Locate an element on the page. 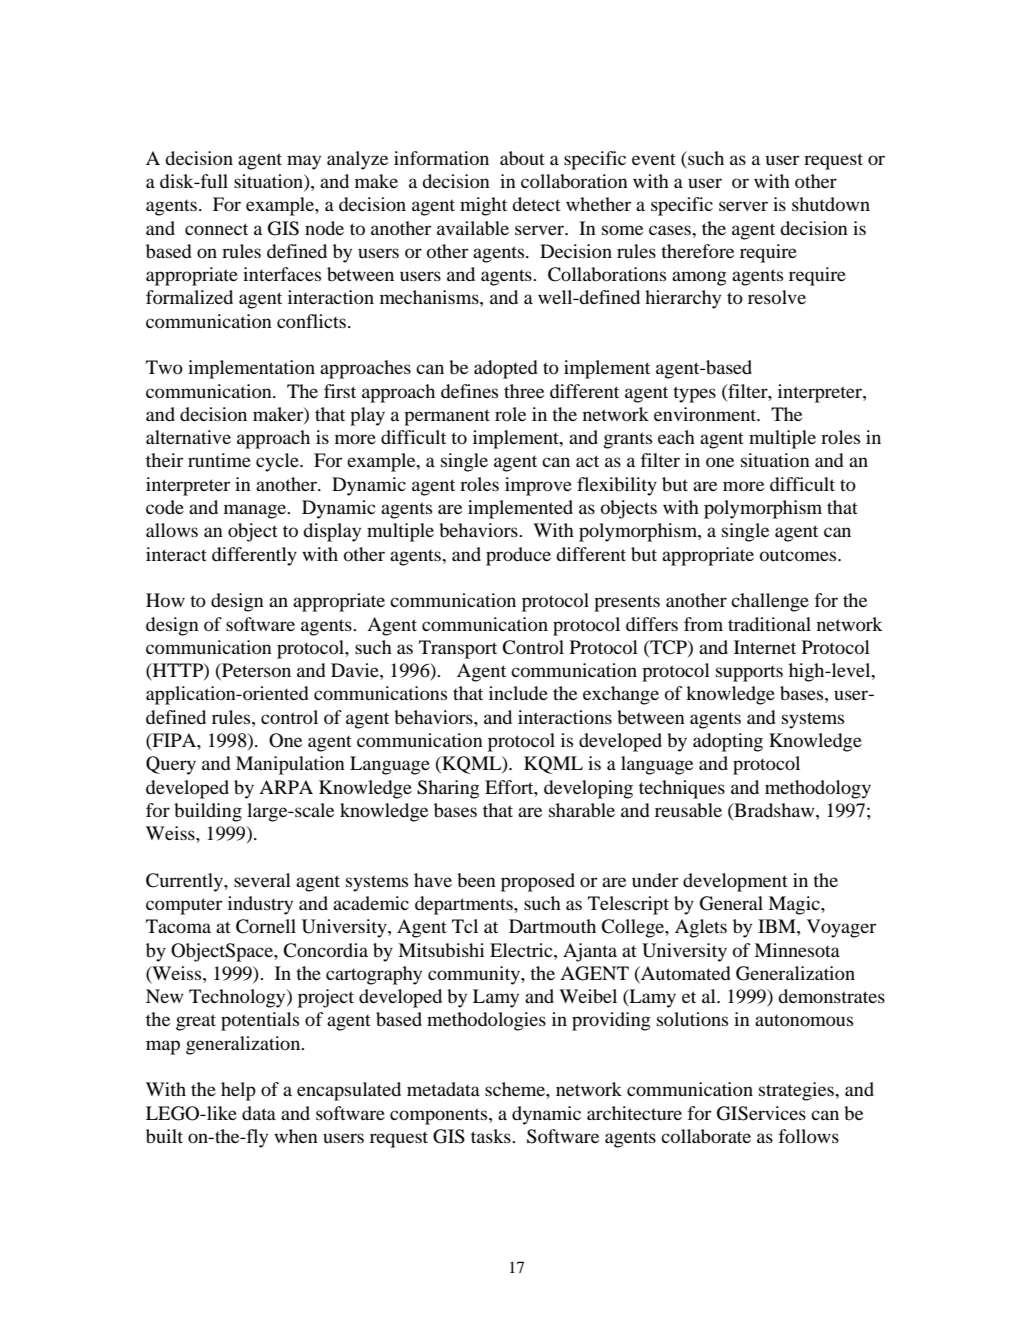  help is located at coordinates (238, 1091).
